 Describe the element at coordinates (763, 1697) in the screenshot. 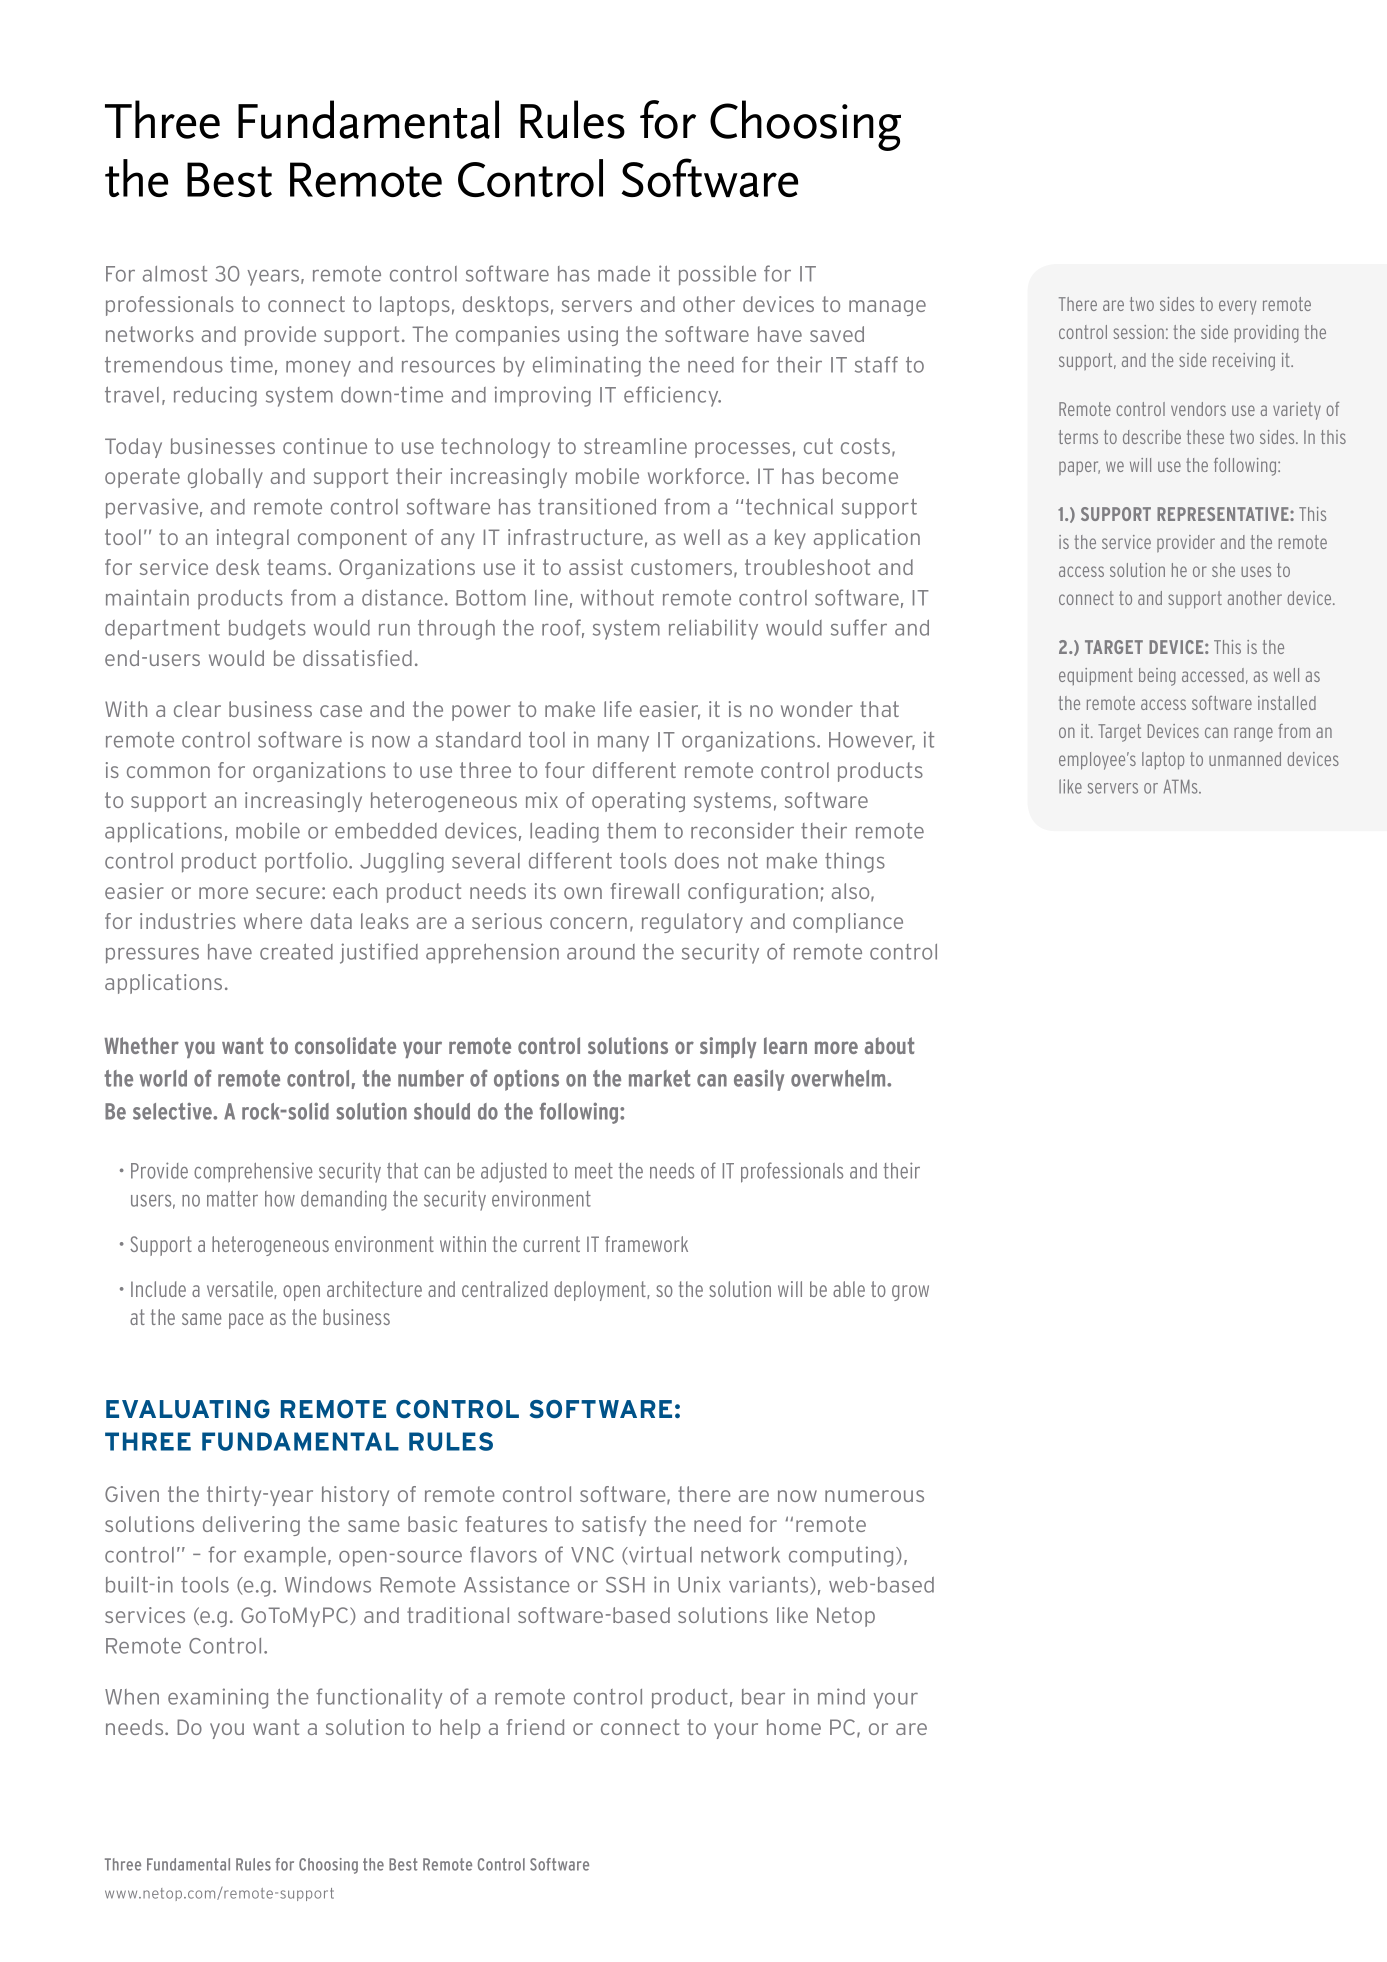

I see `bear` at that location.
